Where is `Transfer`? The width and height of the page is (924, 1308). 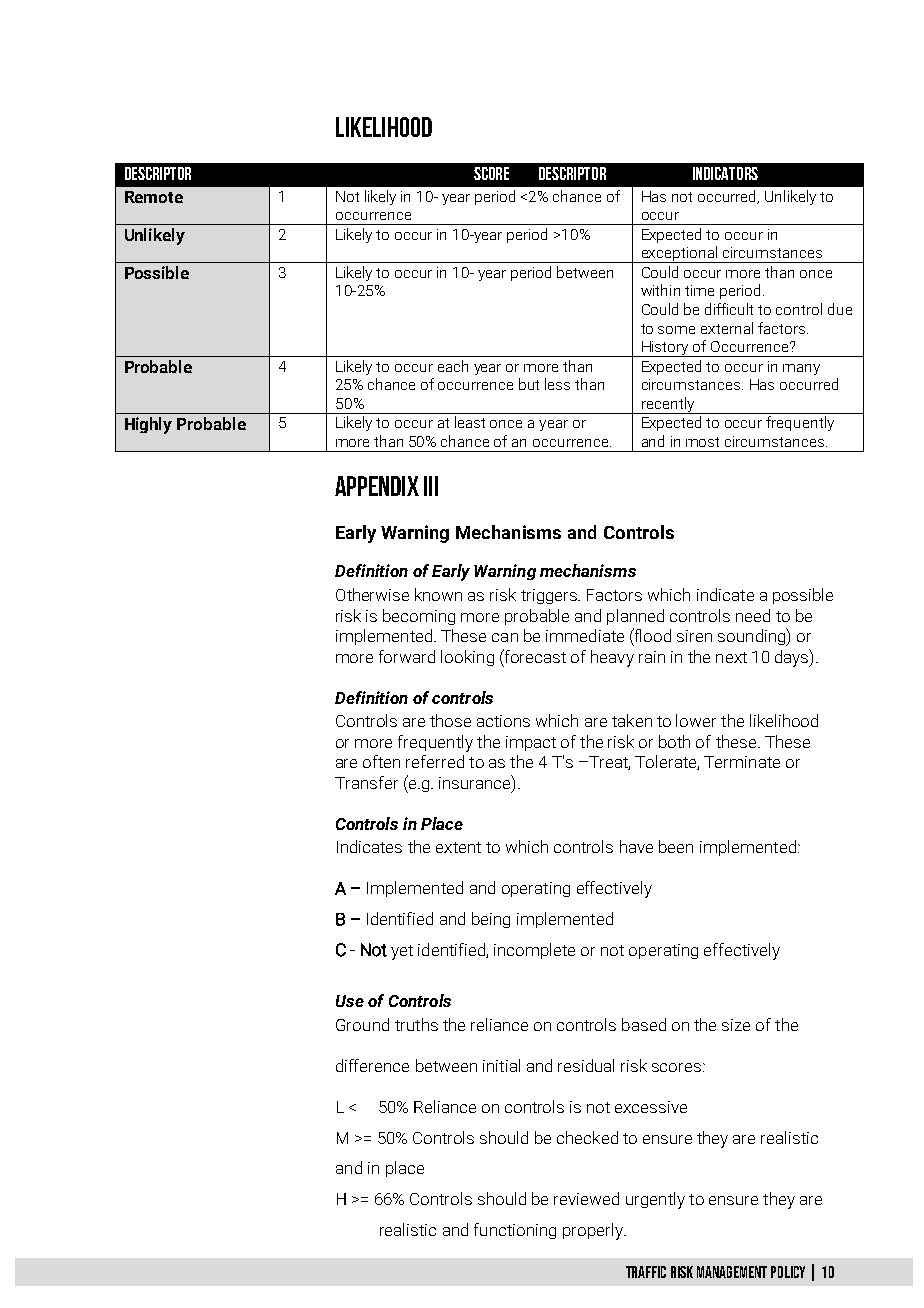
Transfer is located at coordinates (366, 782).
